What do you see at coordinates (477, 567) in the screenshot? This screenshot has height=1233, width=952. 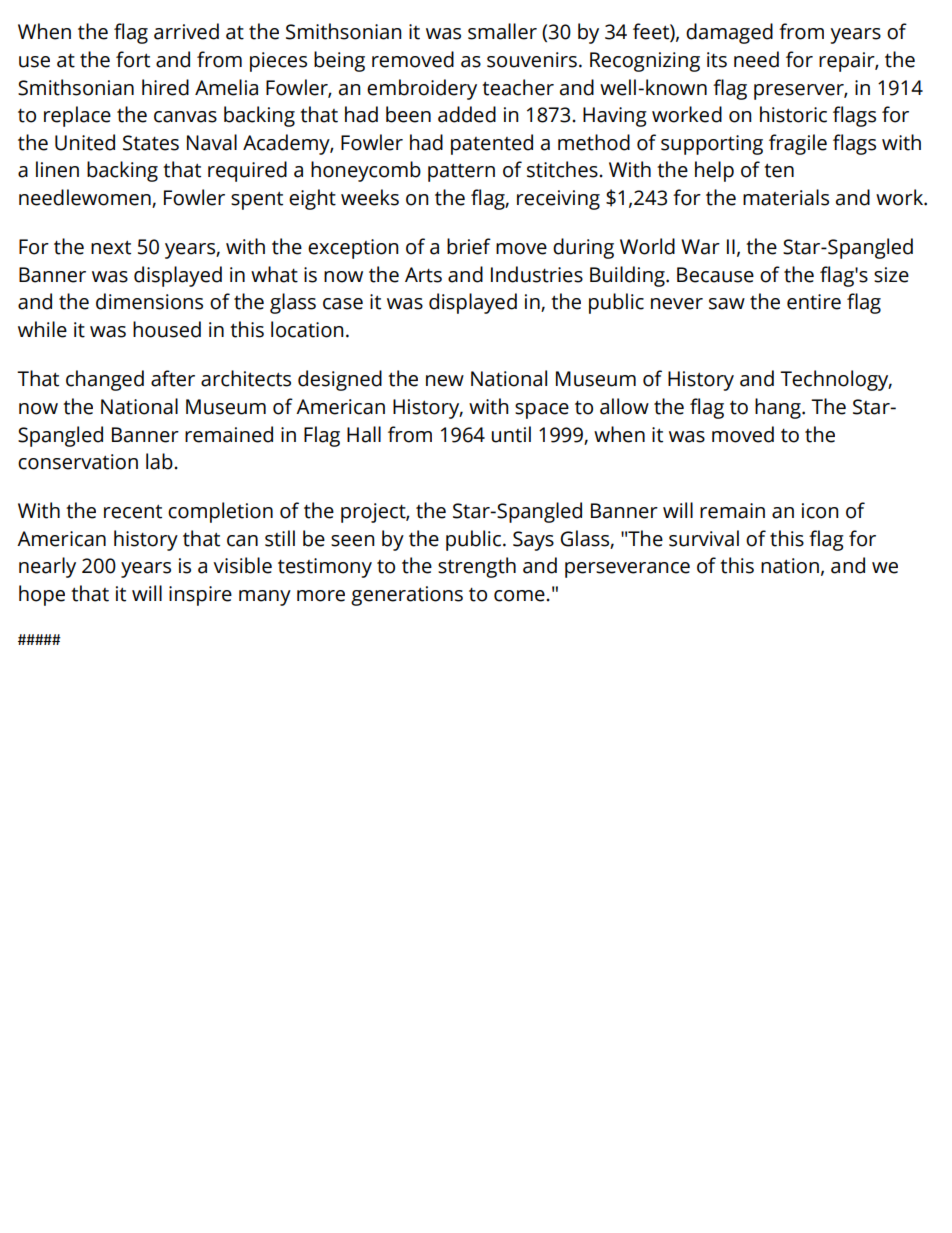 I see `strength` at bounding box center [477, 567].
